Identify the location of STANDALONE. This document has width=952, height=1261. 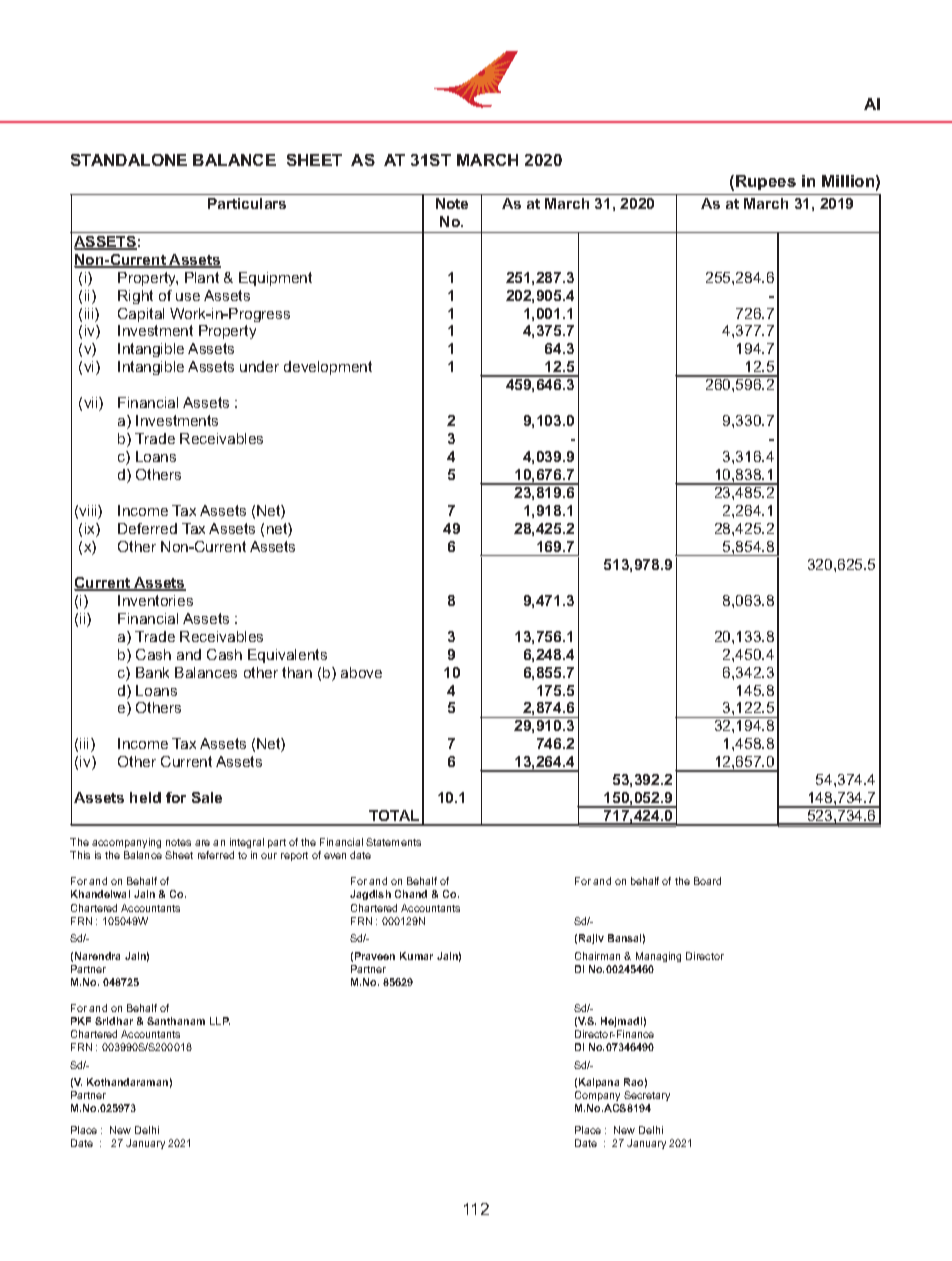
(129, 160).
